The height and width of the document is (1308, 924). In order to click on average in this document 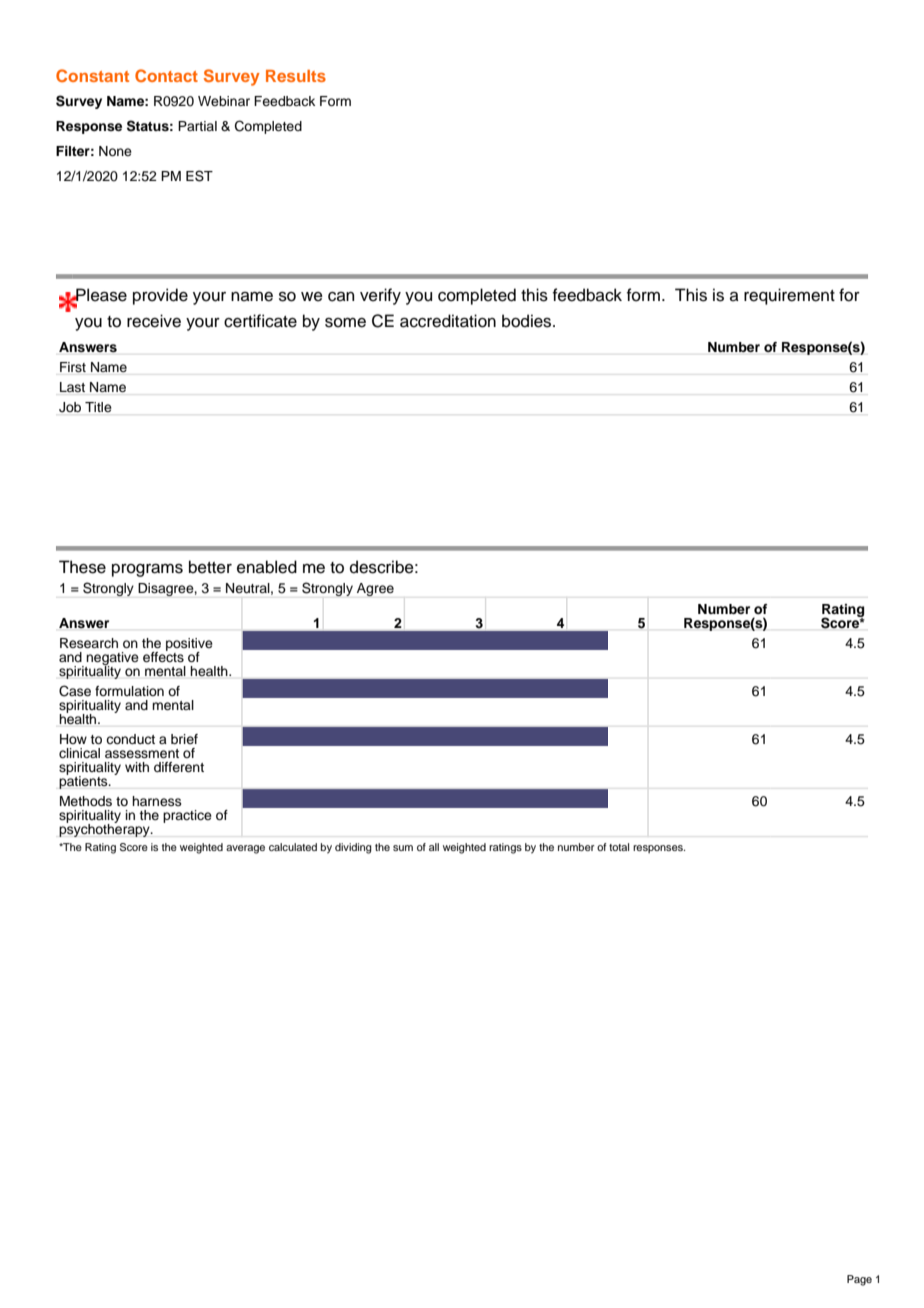, I will do `click(245, 849)`.
